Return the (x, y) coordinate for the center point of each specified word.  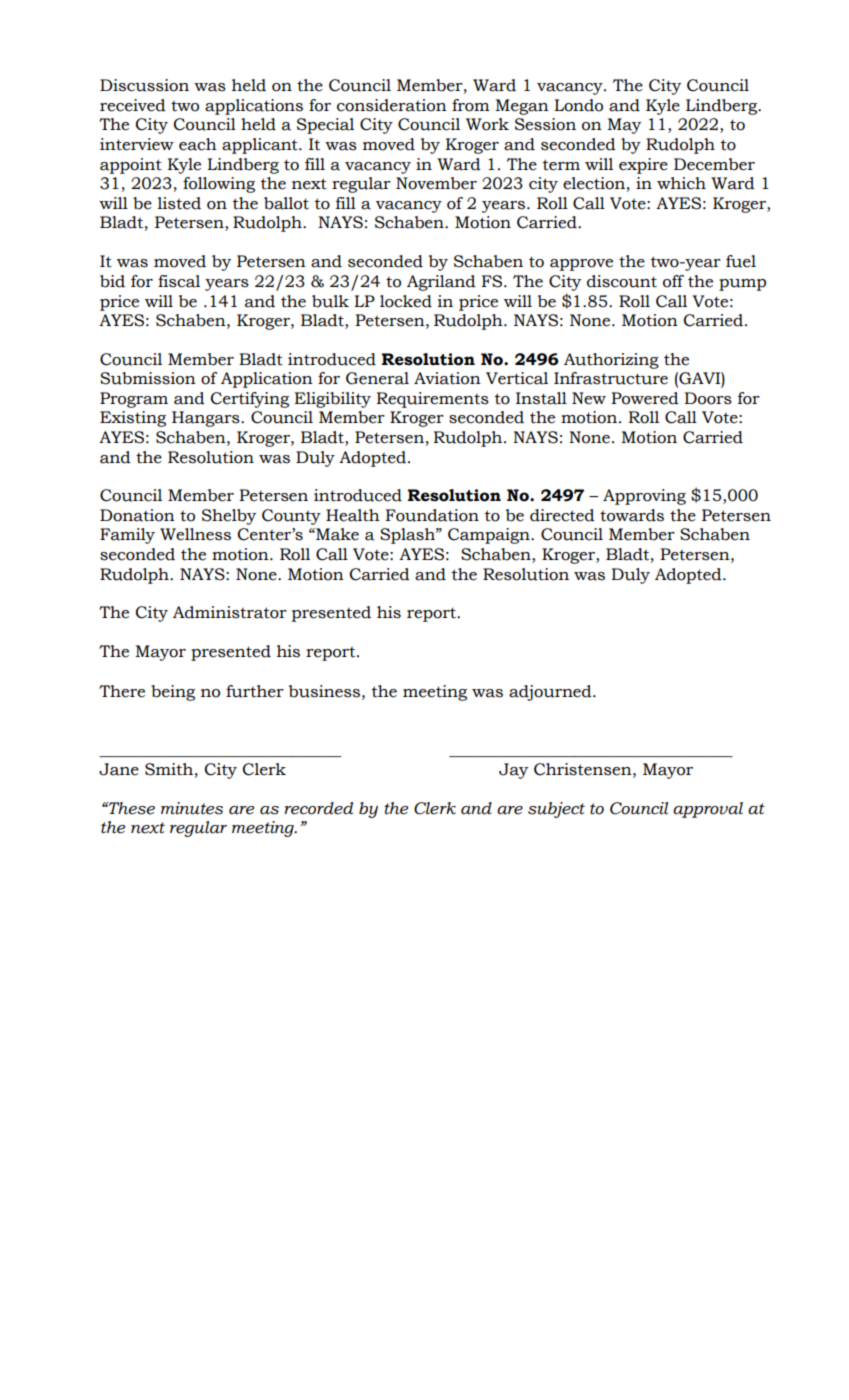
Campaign (490, 536)
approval (708, 810)
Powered (645, 398)
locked (406, 301)
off (673, 281)
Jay (513, 771)
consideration (392, 105)
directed (562, 515)
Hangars (207, 419)
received (133, 105)
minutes (192, 808)
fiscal (179, 281)
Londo (578, 105)
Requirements (432, 400)
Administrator (230, 612)
